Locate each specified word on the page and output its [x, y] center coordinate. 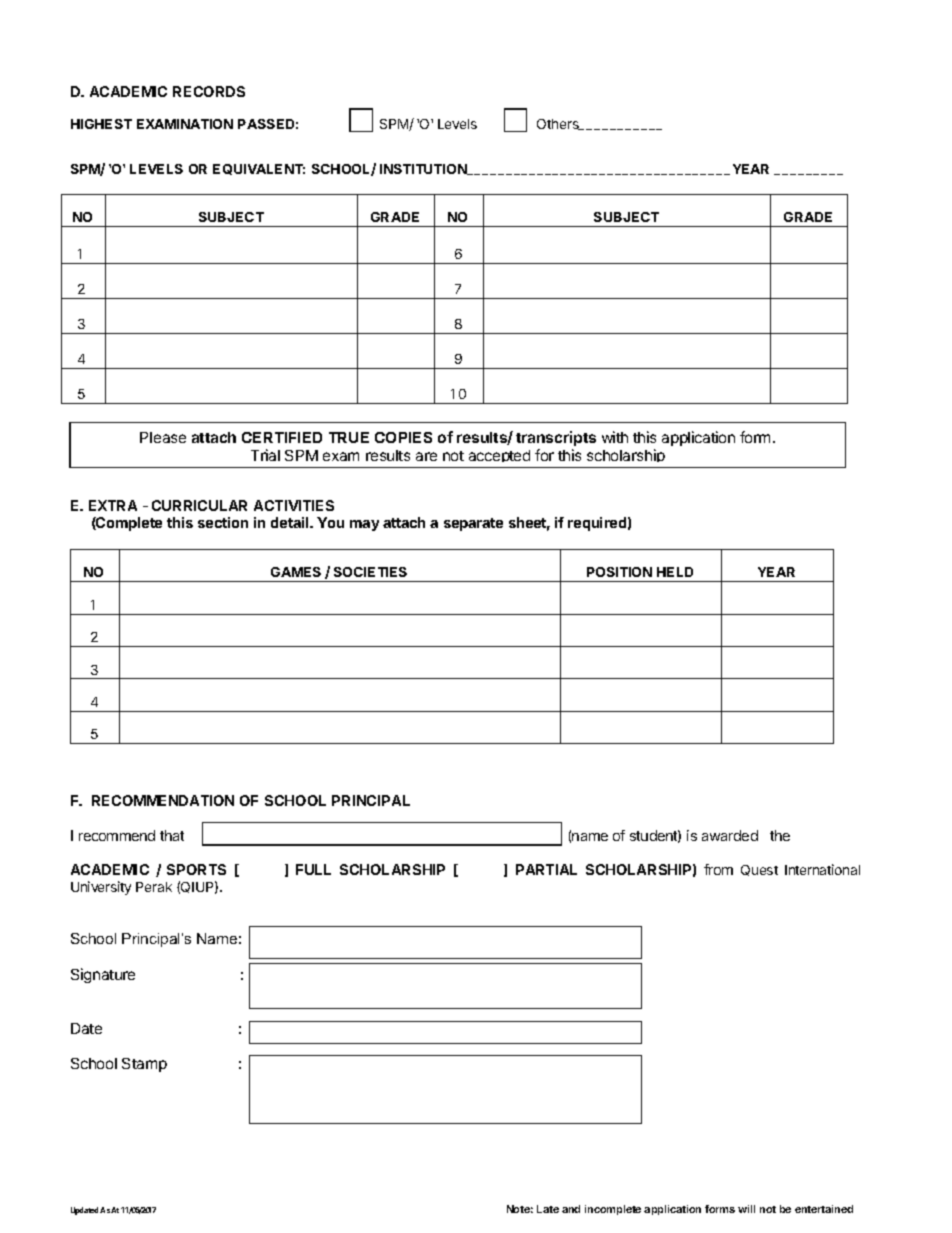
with [615, 437]
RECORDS [209, 91]
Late [548, 1209]
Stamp [144, 1065]
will [746, 1209]
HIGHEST [101, 124]
